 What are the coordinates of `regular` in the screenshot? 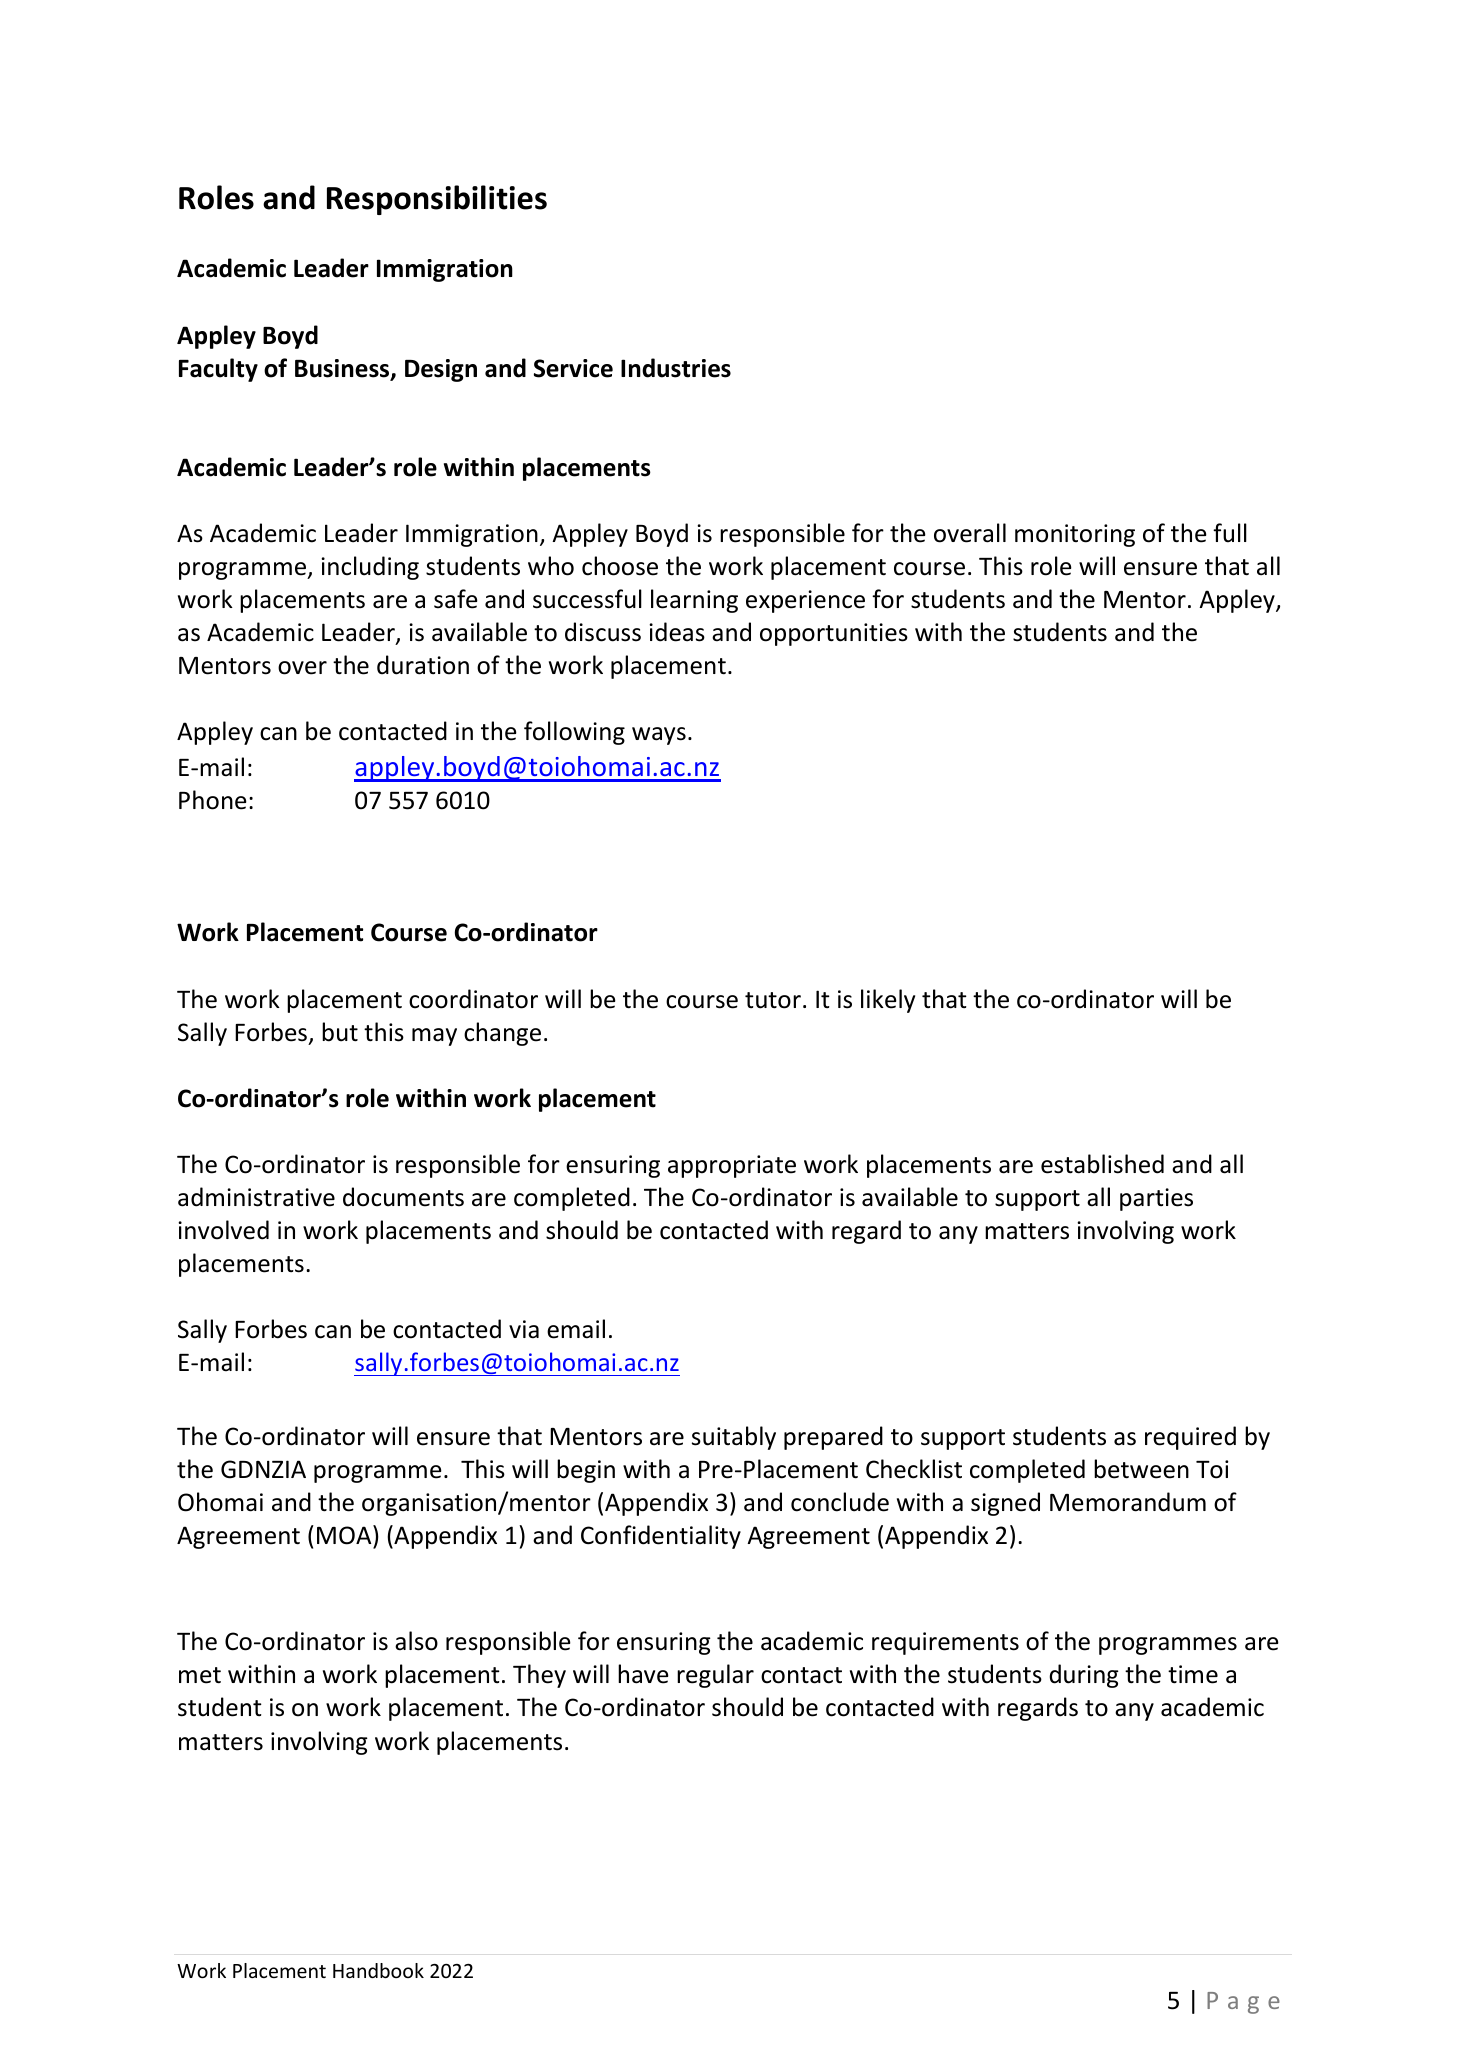 It's located at (715, 1676).
